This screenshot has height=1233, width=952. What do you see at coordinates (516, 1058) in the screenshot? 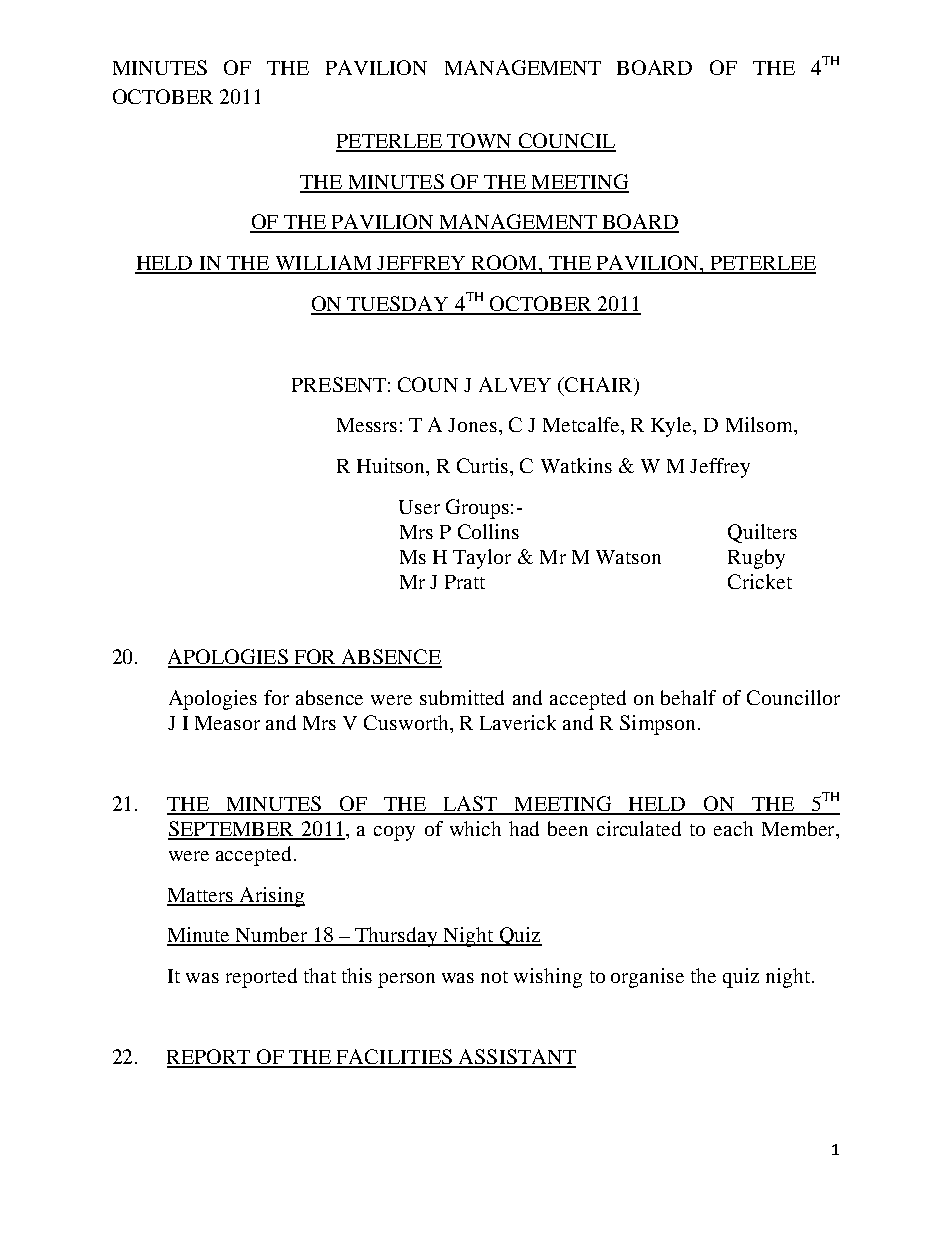
I see `ASSISTANT` at bounding box center [516, 1058].
